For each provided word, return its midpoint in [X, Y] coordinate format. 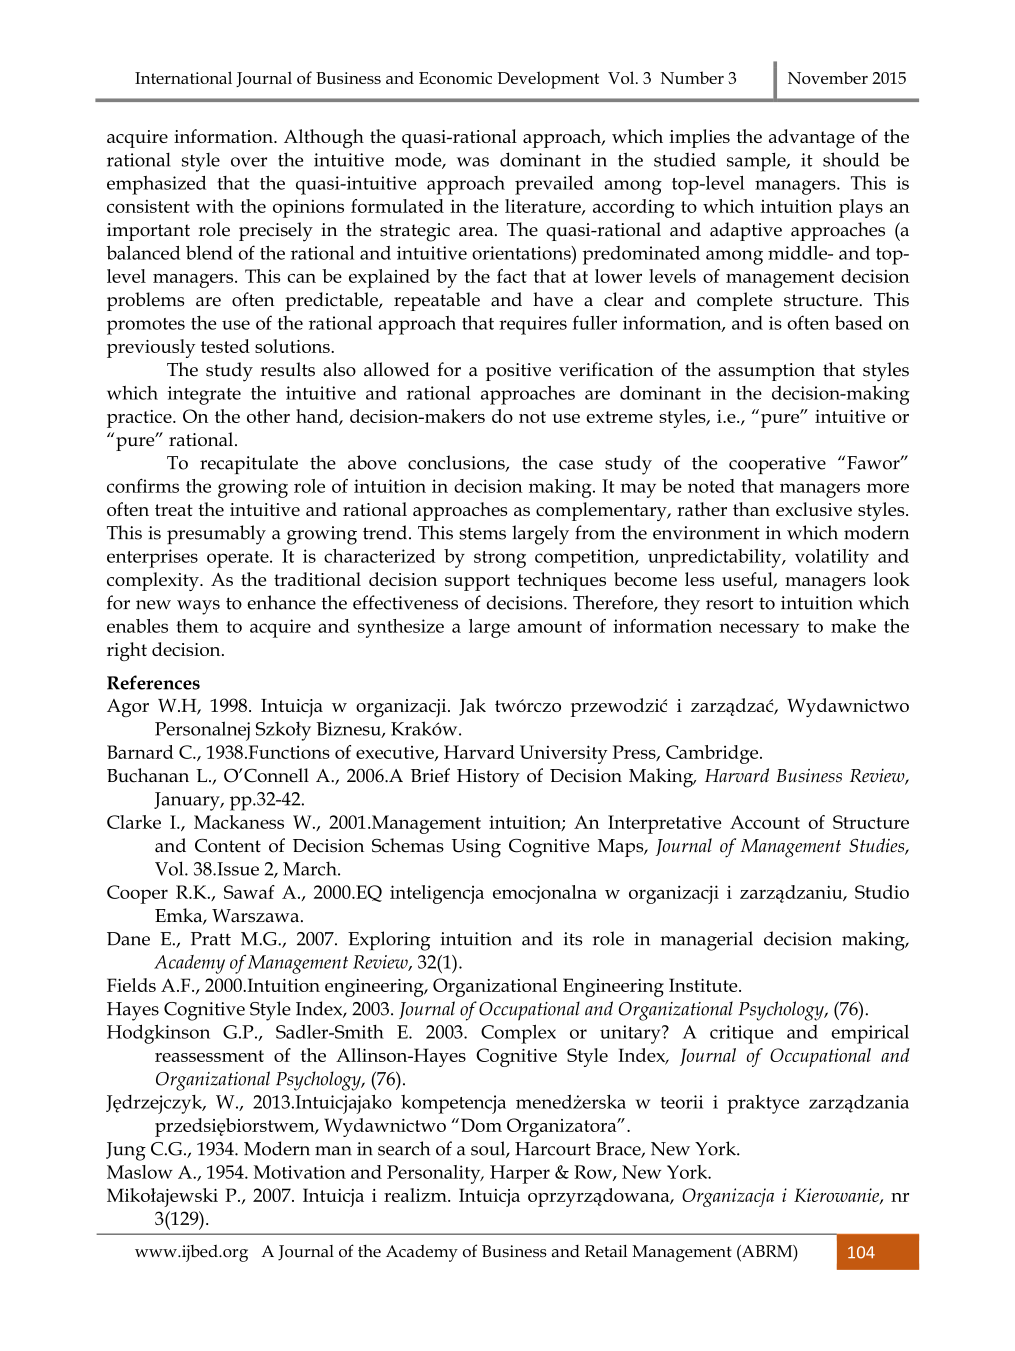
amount [550, 627]
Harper [520, 1174]
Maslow [140, 1172]
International [183, 77]
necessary [759, 630]
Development [548, 80]
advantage [812, 138]
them [197, 626]
